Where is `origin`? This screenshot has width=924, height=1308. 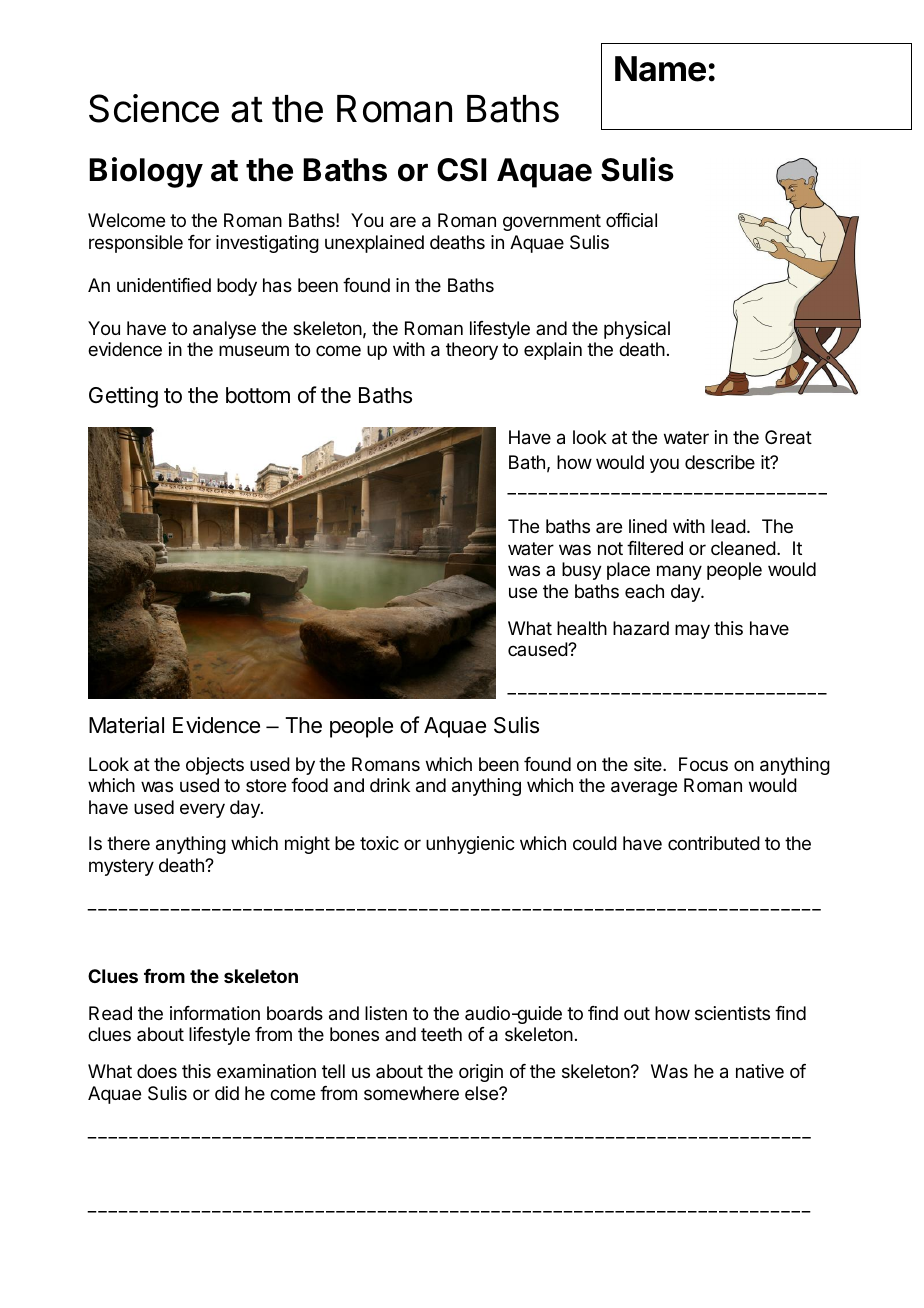 origin is located at coordinates (481, 1073).
